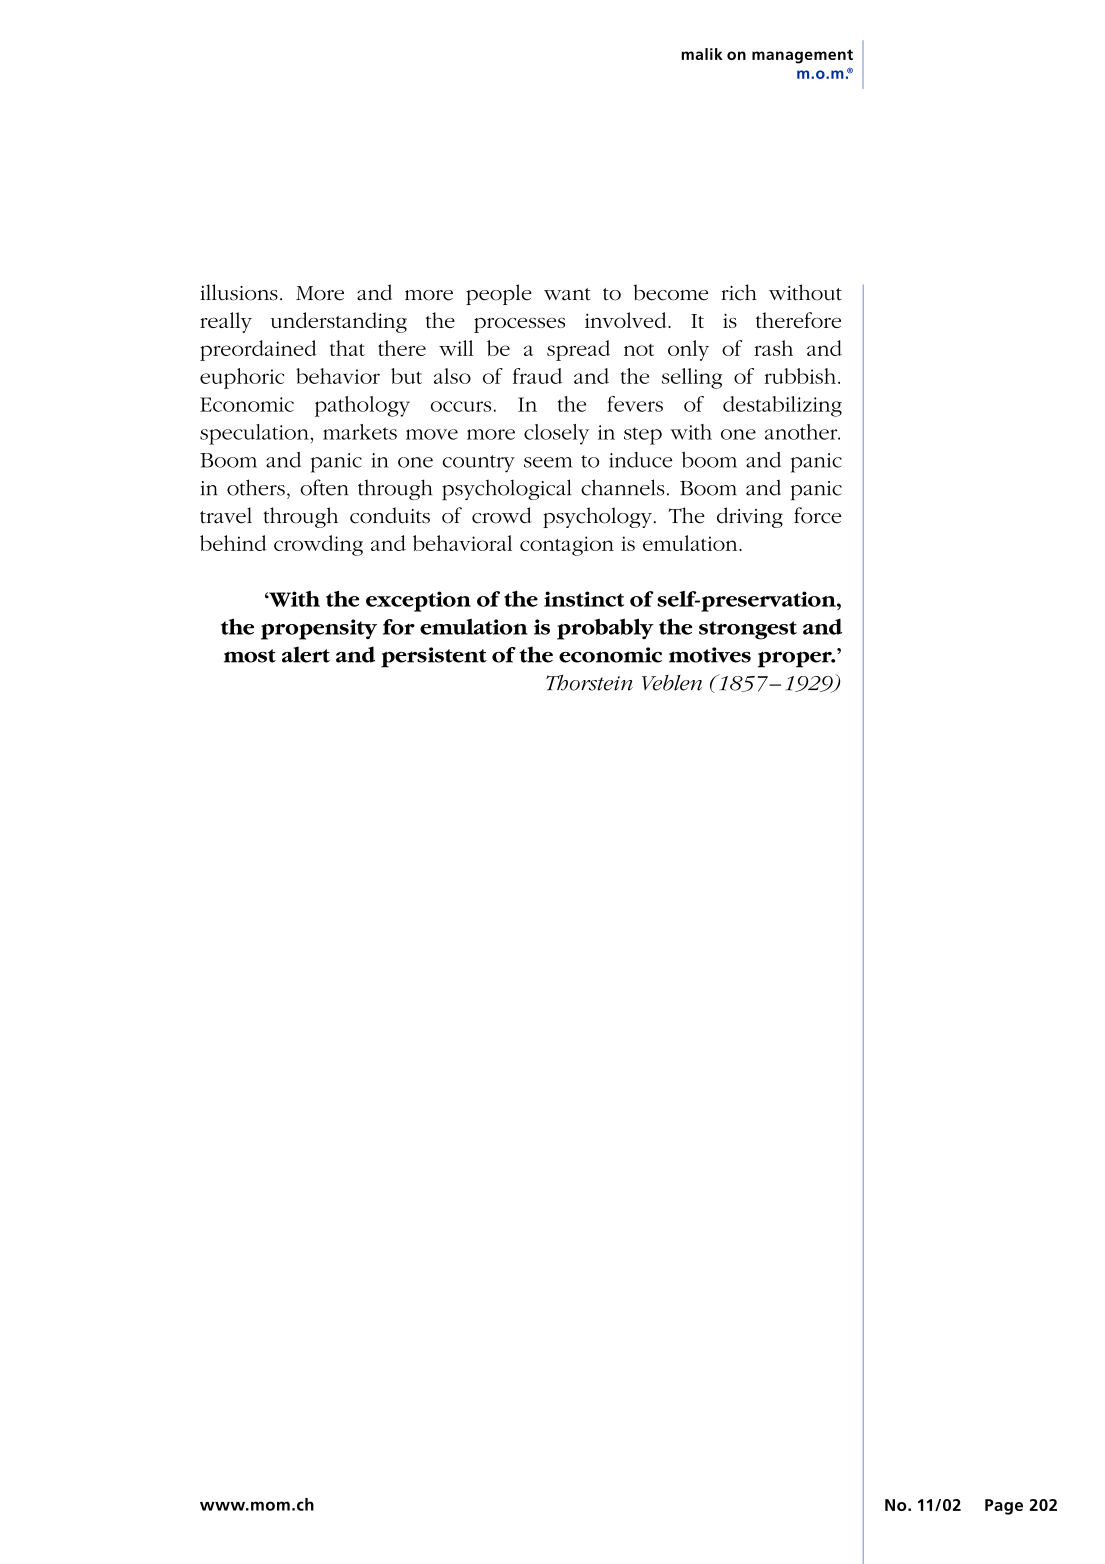 The height and width of the image is (1564, 1105). Describe the element at coordinates (239, 292) in the image. I see `illusions` at that location.
